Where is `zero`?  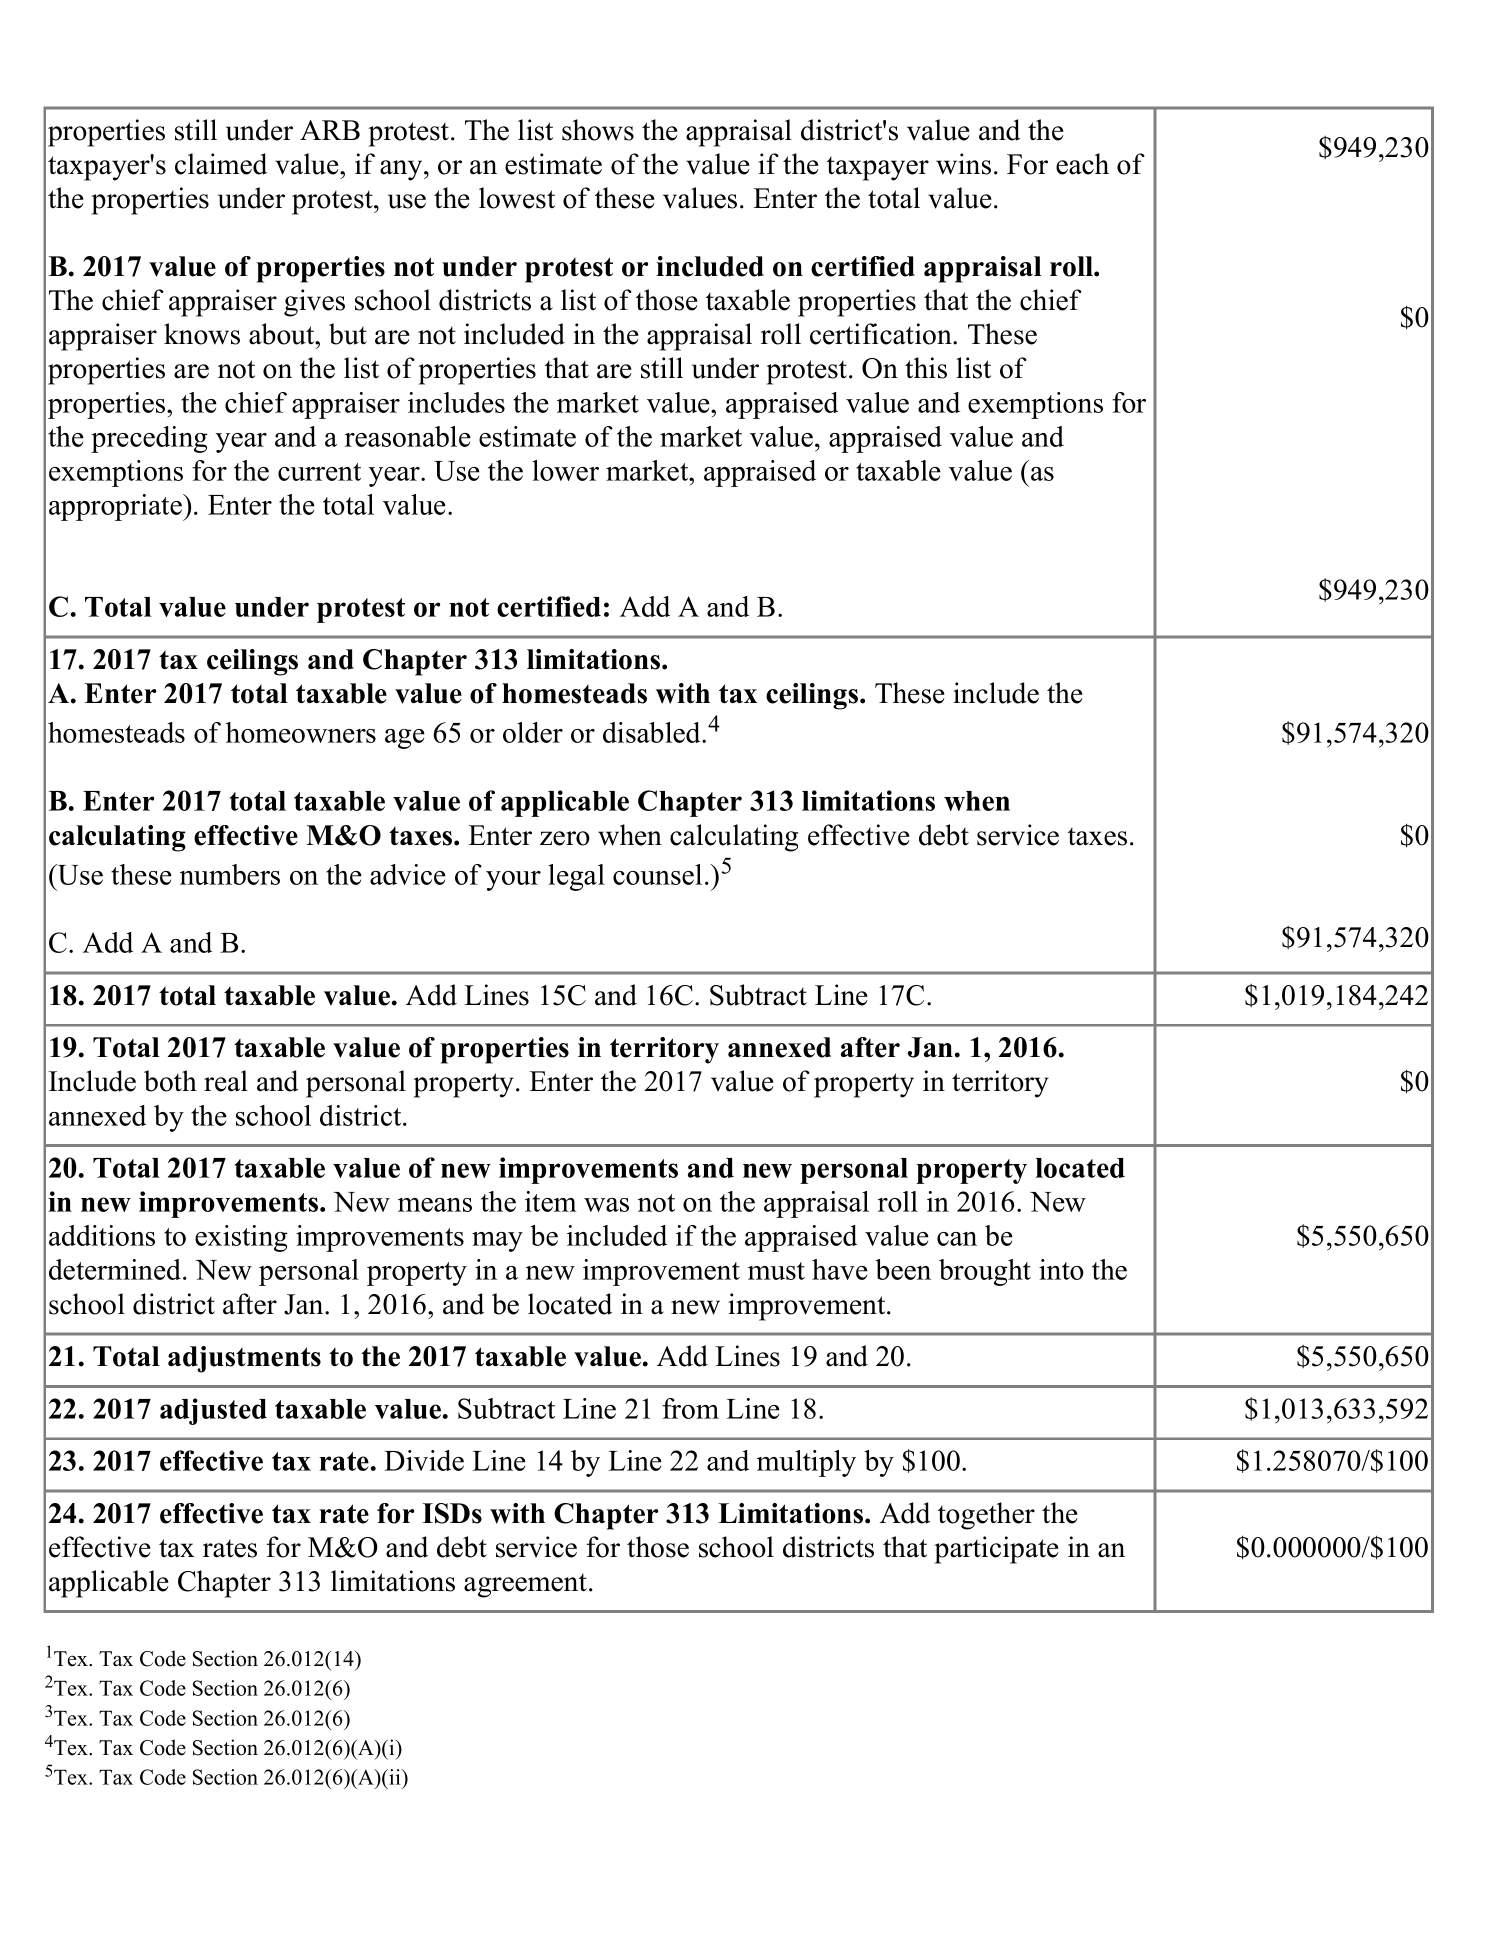 zero is located at coordinates (565, 838).
